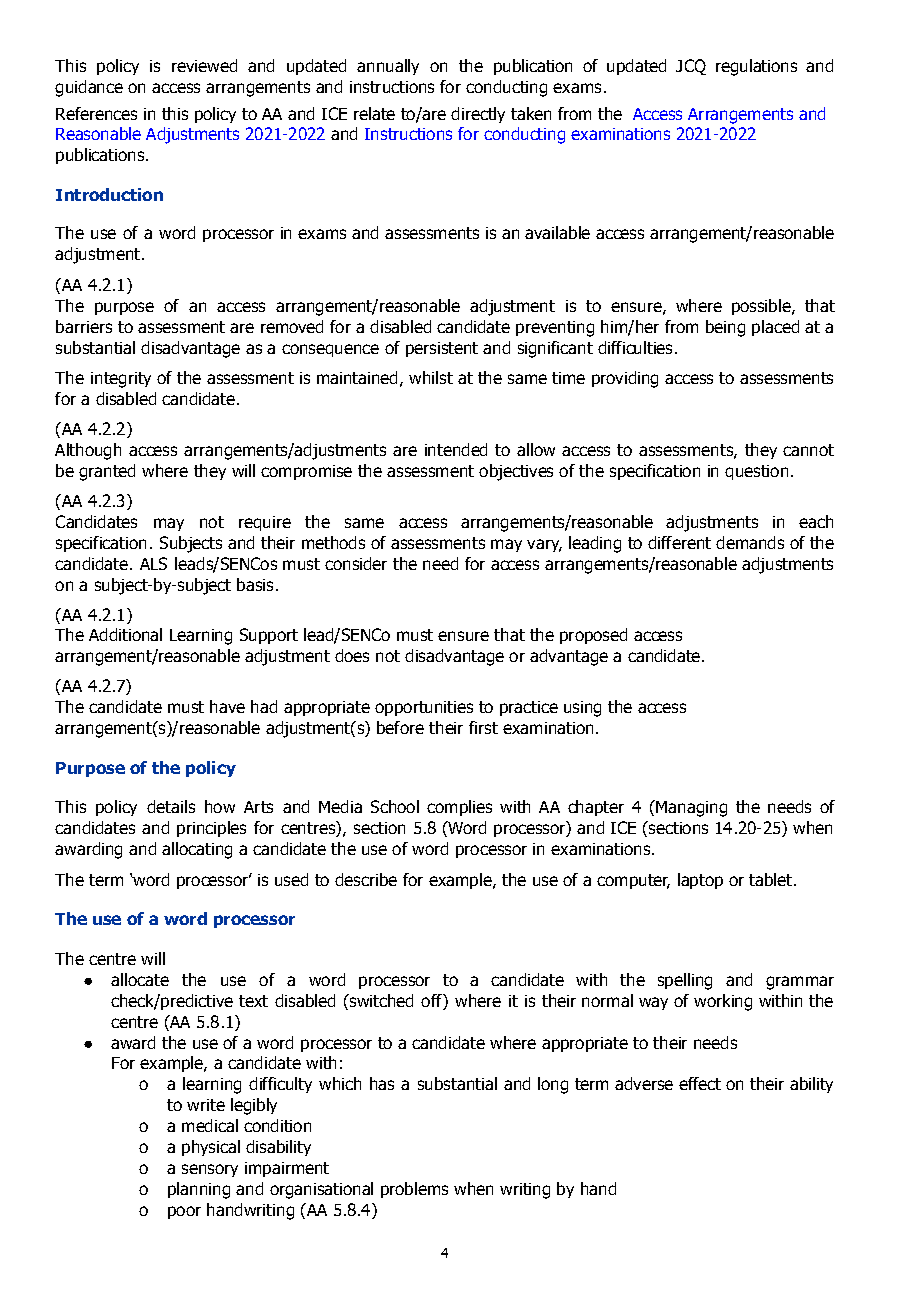 Image resolution: width=924 pixels, height=1307 pixels. What do you see at coordinates (424, 708) in the screenshot?
I see `opportunities` at bounding box center [424, 708].
